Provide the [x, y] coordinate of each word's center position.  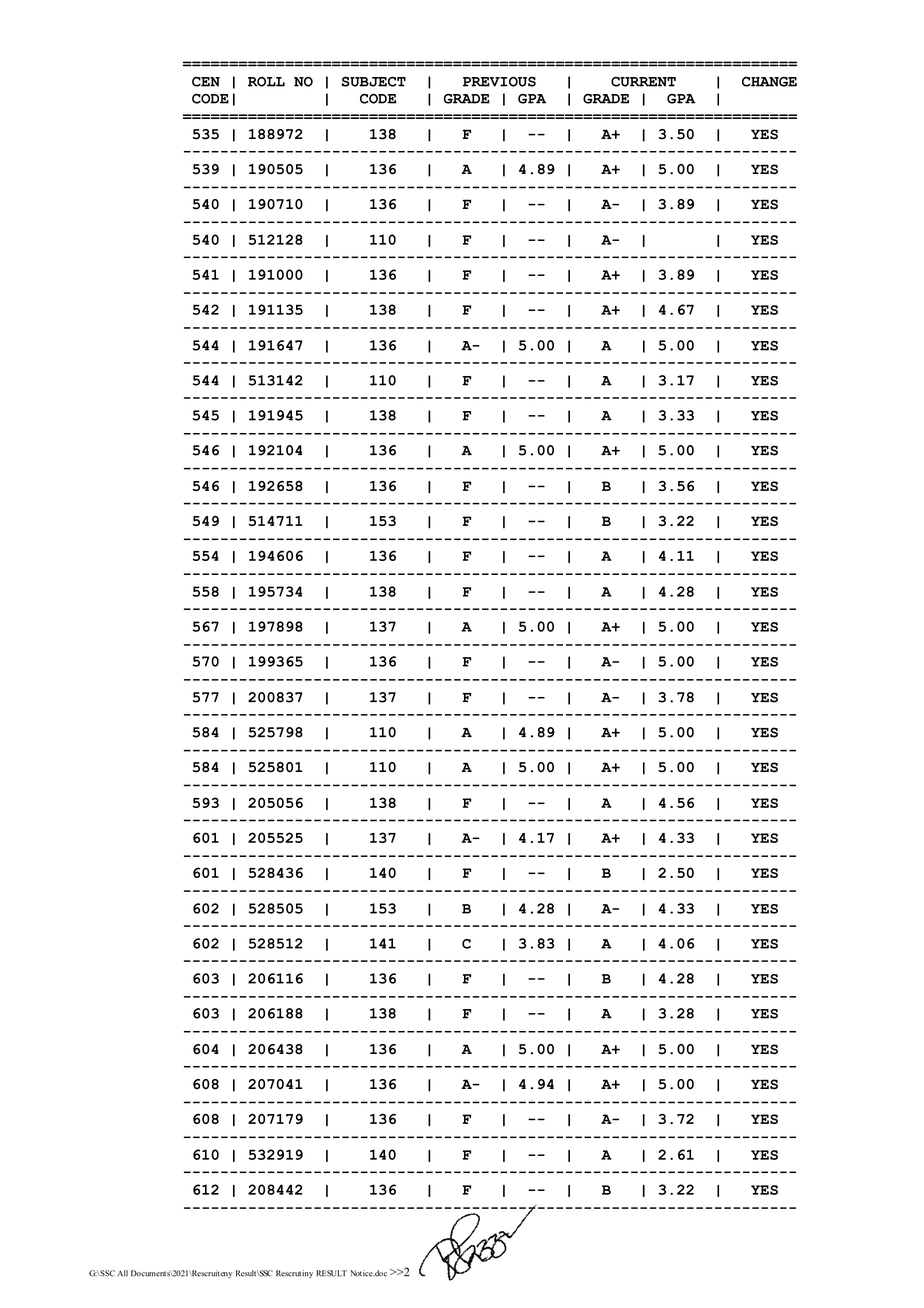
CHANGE [769, 82]
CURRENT [643, 82]
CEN [206, 81]
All [122, 1273]
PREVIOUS [499, 82]
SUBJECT [373, 81]
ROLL [266, 82]
